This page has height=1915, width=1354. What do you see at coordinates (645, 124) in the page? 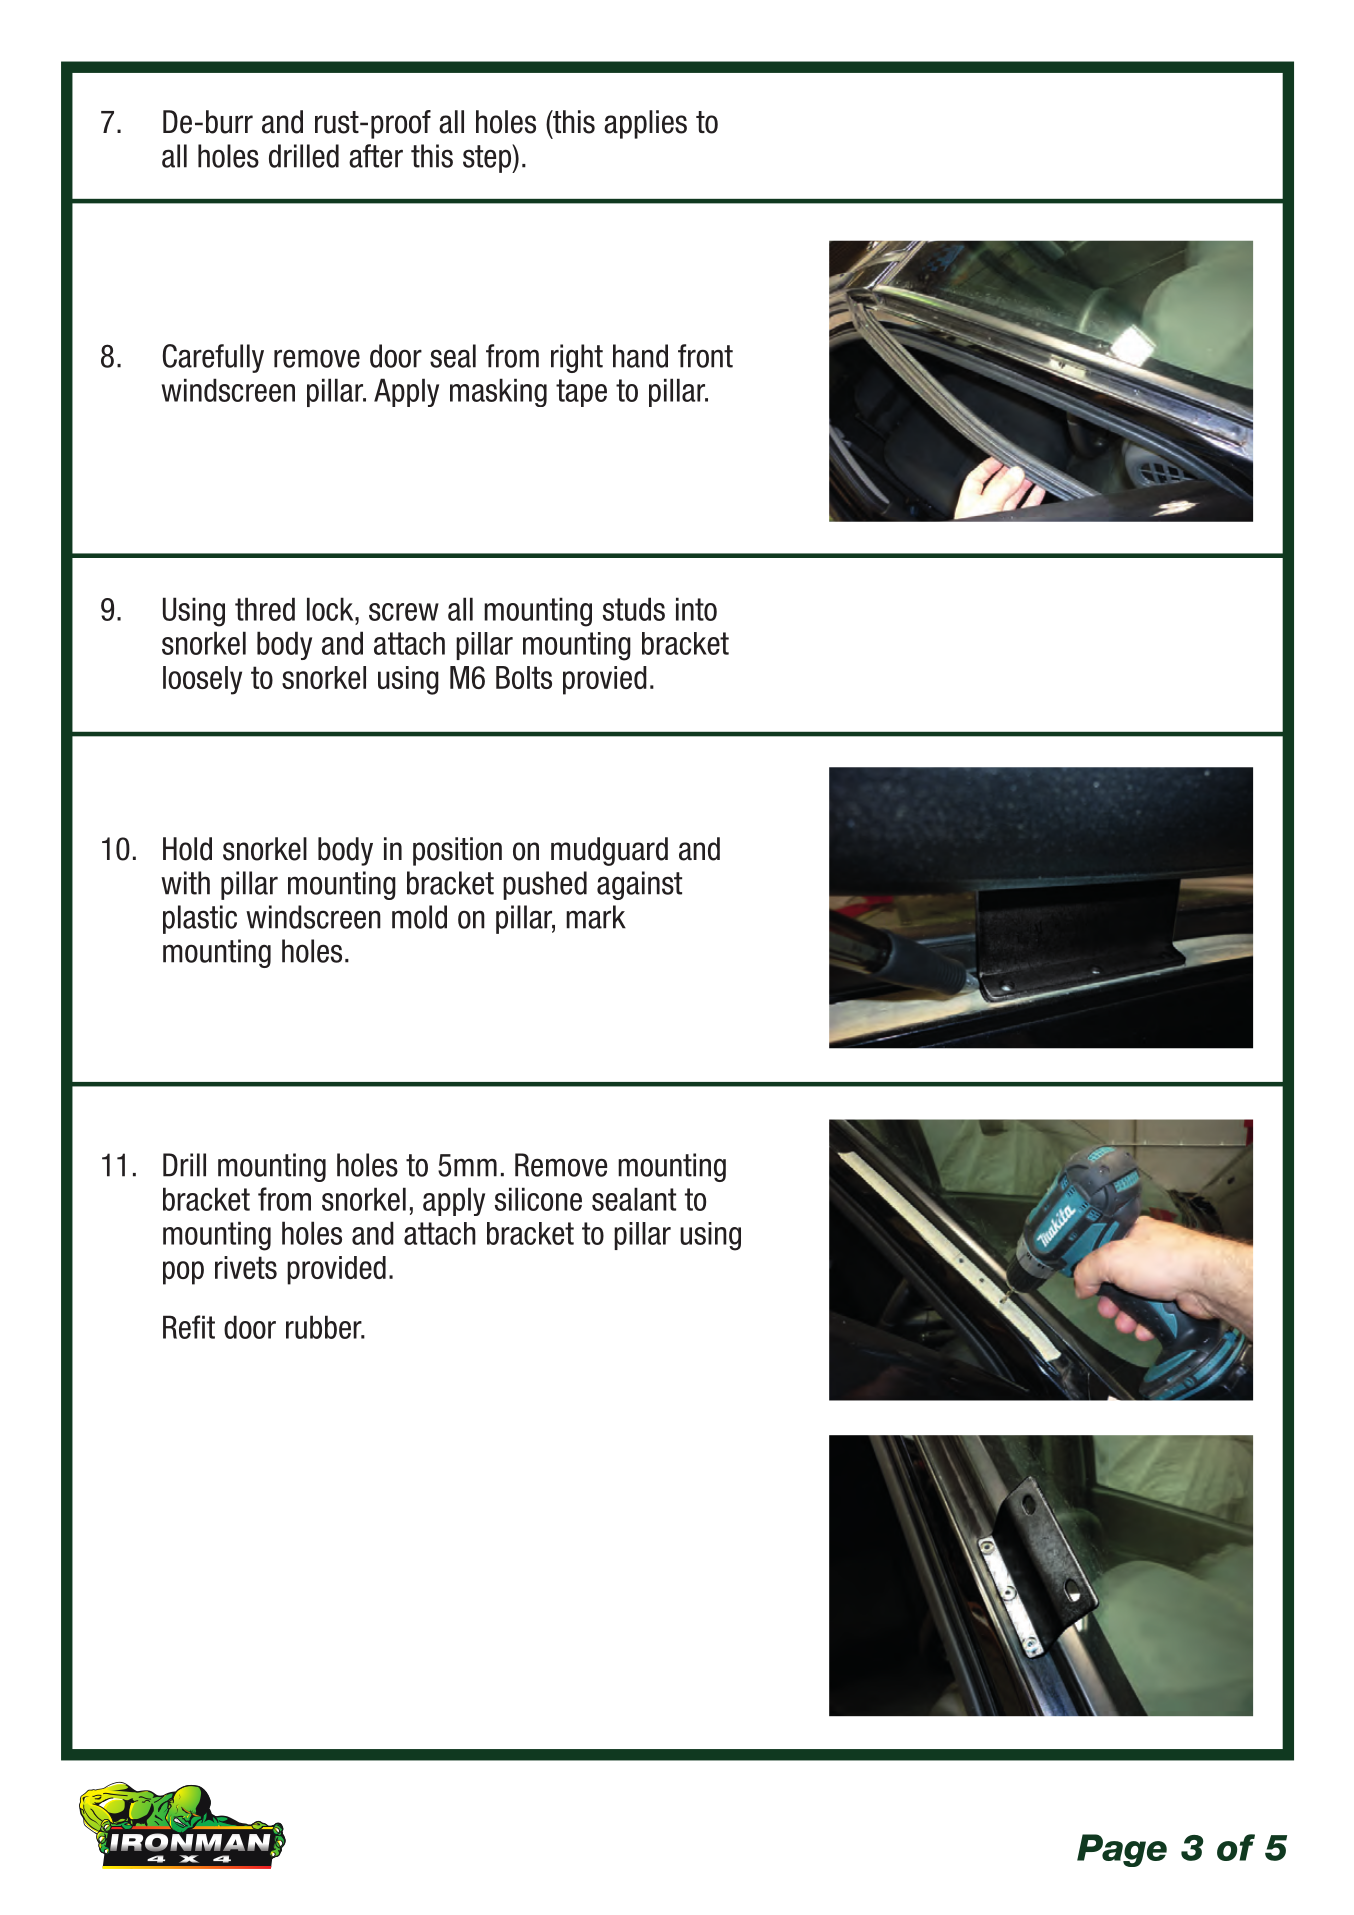
I see `applies` at bounding box center [645, 124].
